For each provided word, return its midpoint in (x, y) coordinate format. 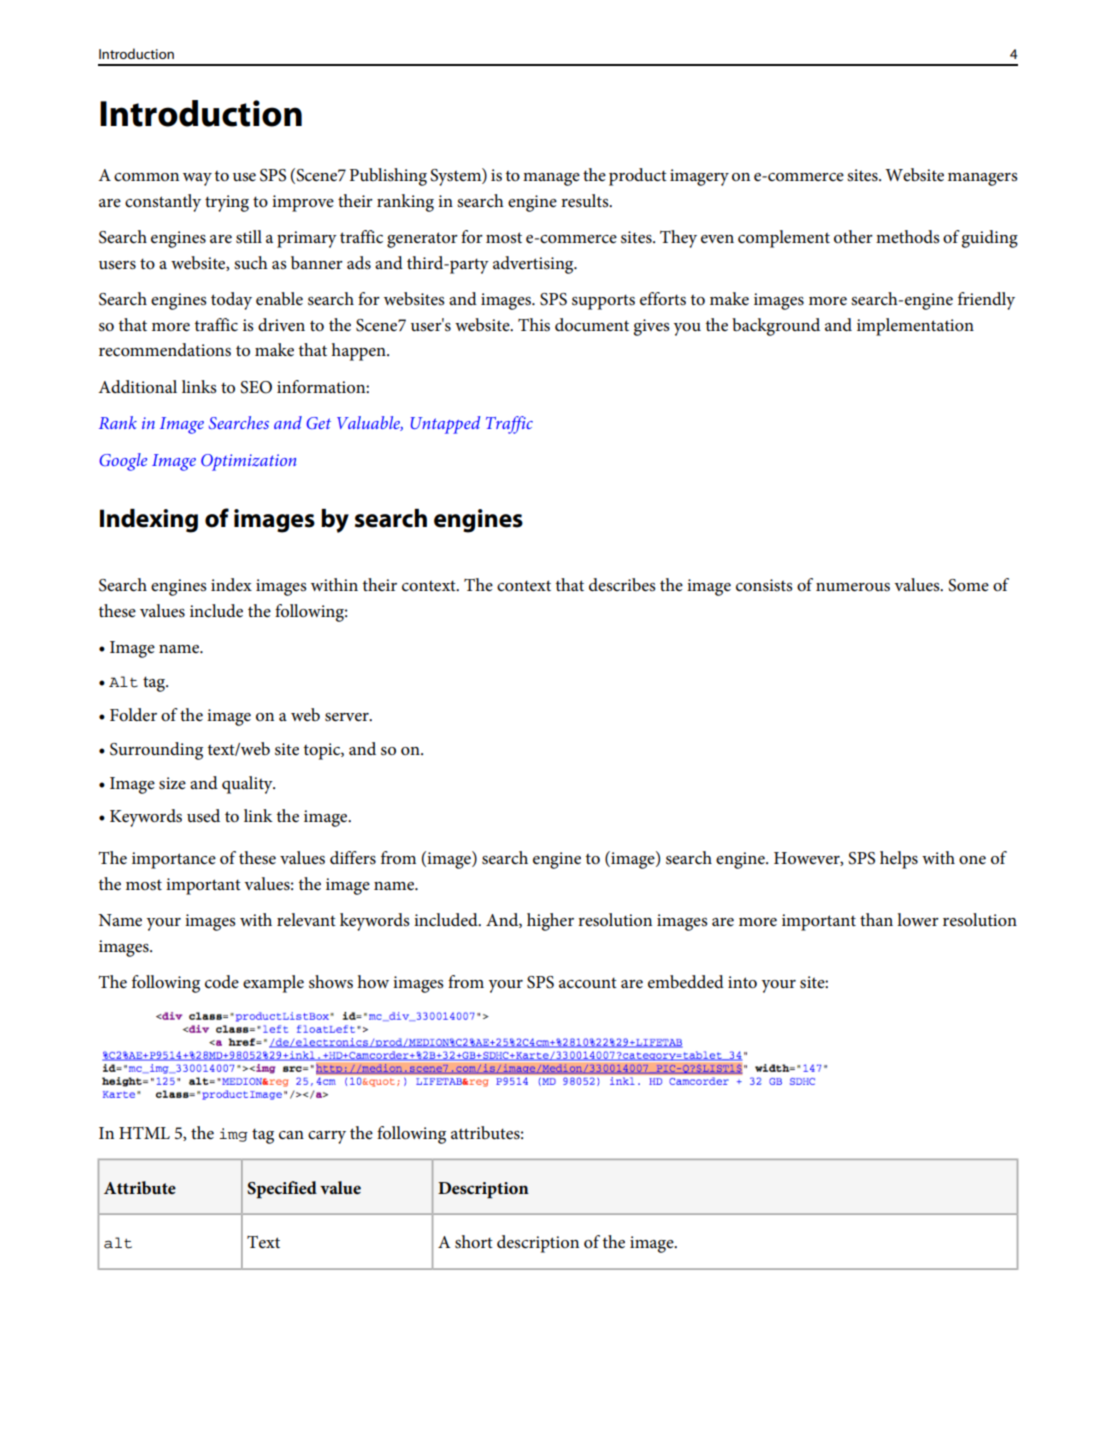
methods (908, 237)
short (474, 1242)
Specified (282, 1190)
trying (227, 203)
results (586, 201)
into (742, 982)
